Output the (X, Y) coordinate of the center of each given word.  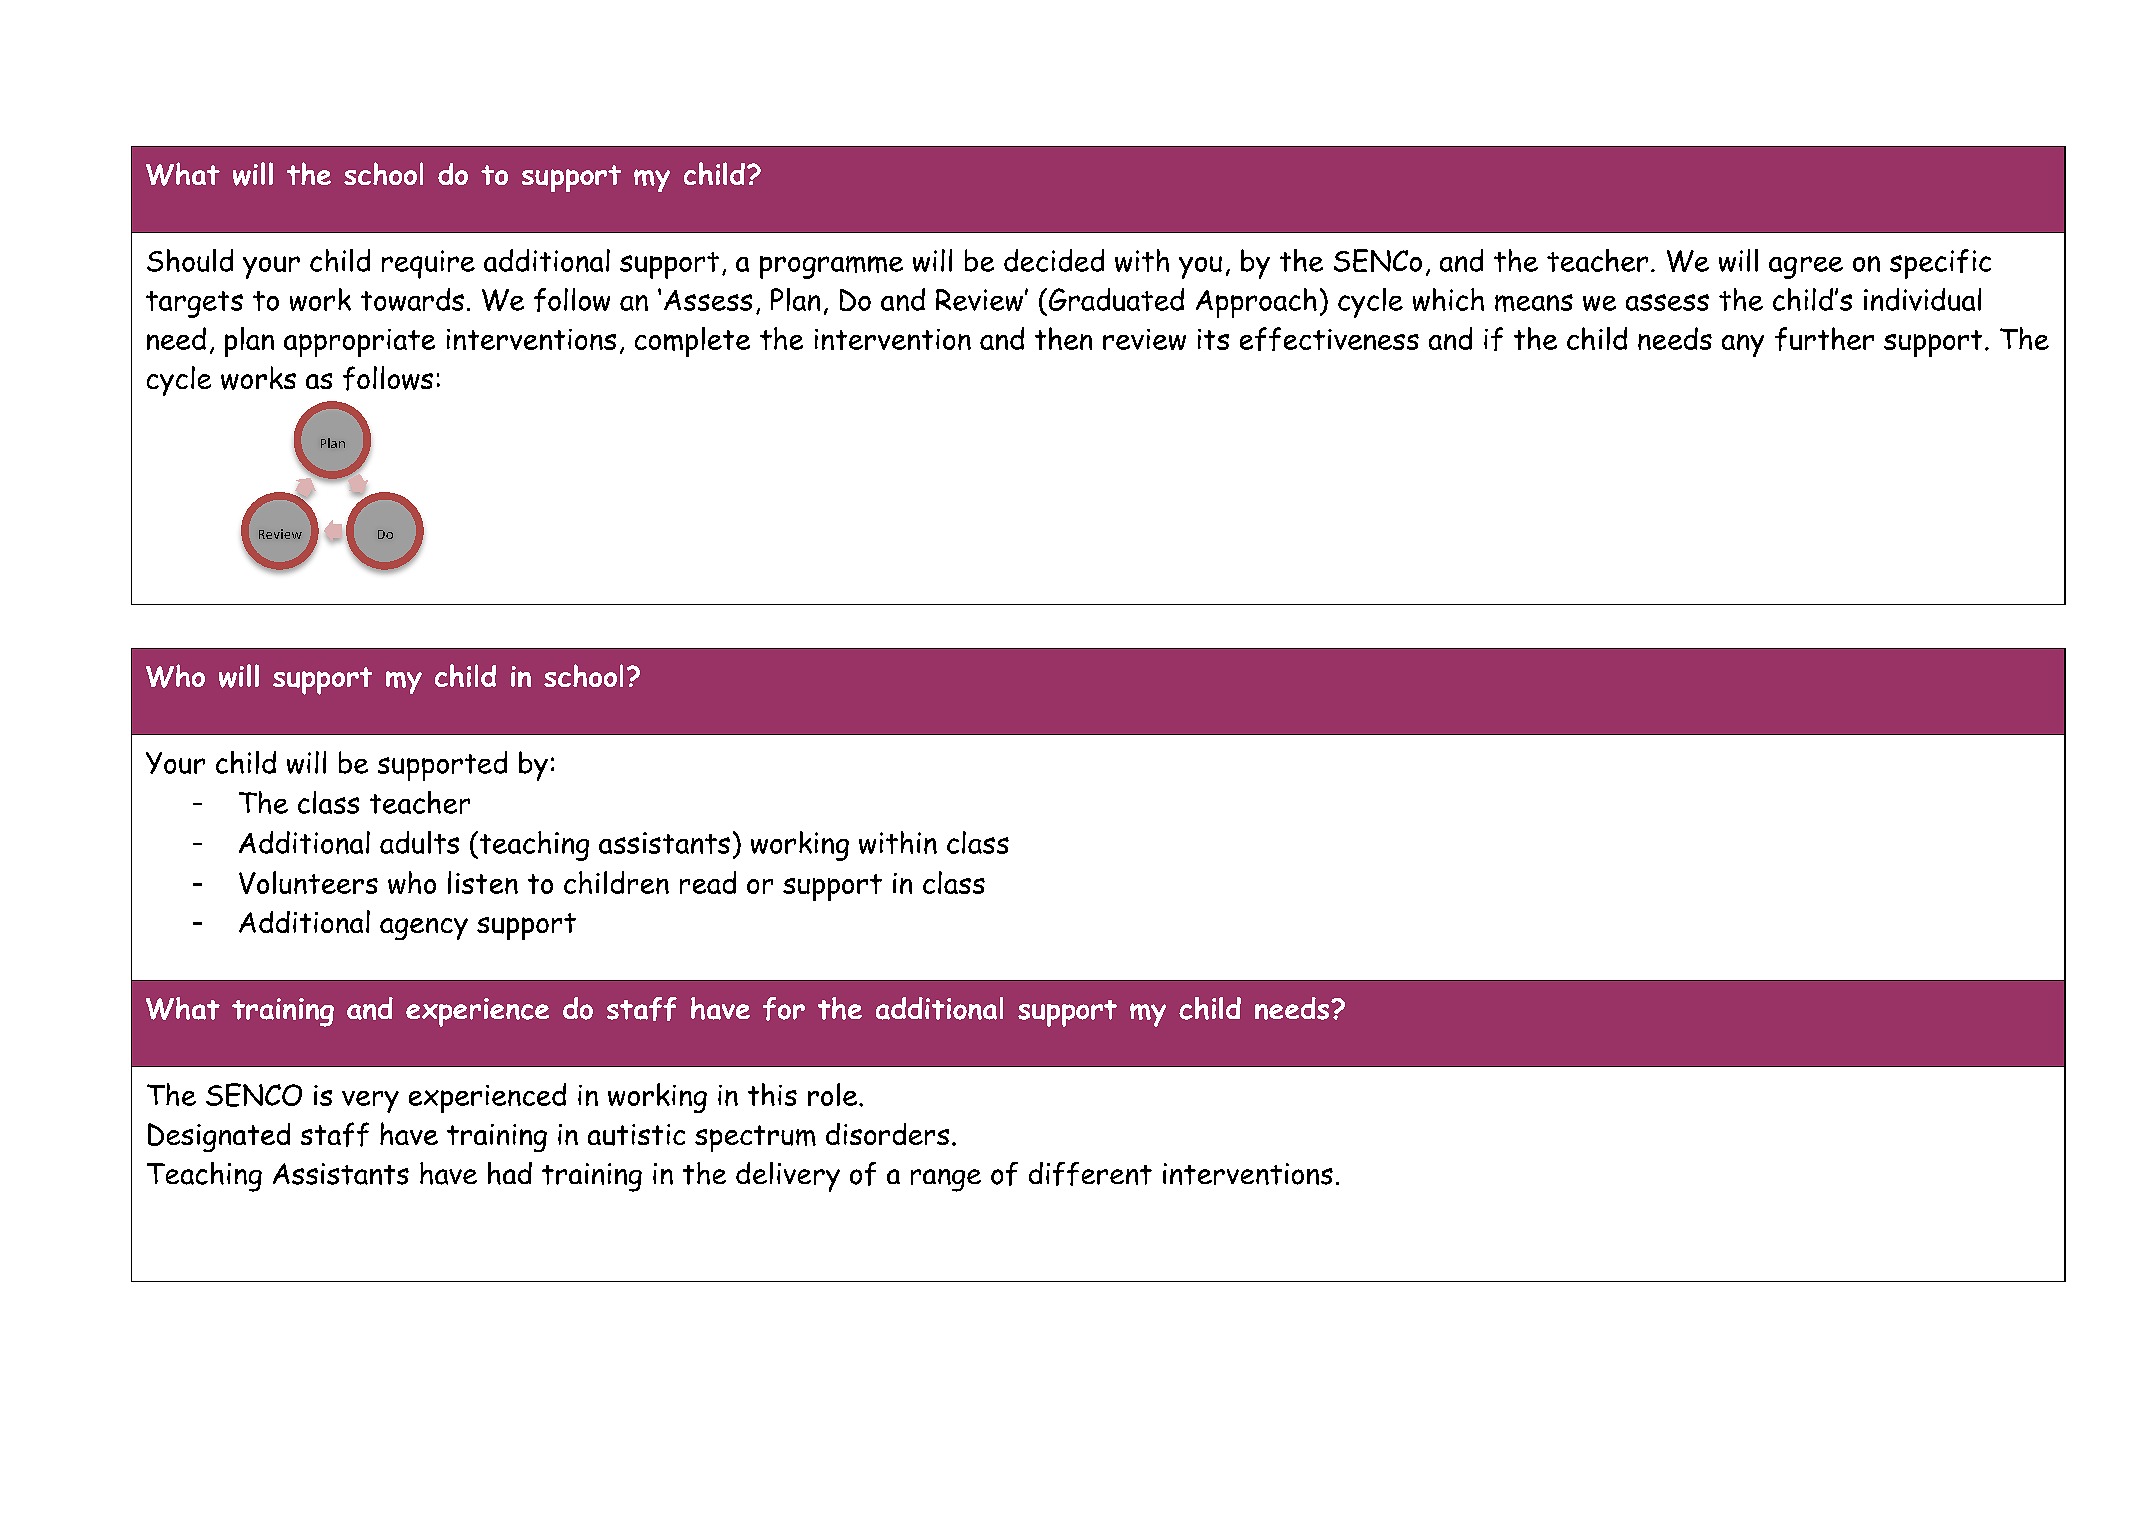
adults (419, 842)
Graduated (1116, 299)
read (708, 882)
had (510, 1173)
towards (412, 299)
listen (483, 882)
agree (1806, 267)
